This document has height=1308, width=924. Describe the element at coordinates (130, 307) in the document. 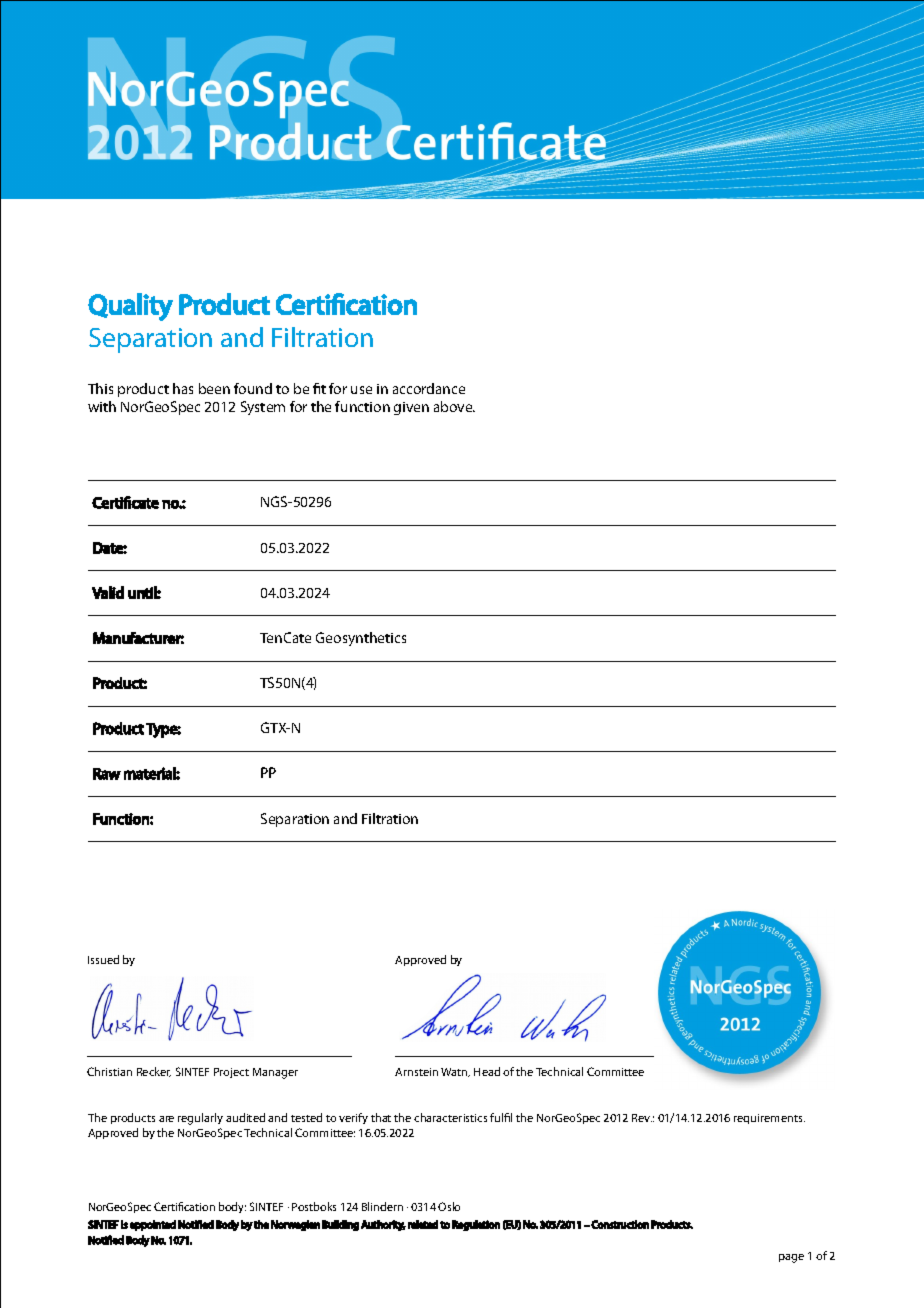

I see `Quality` at that location.
